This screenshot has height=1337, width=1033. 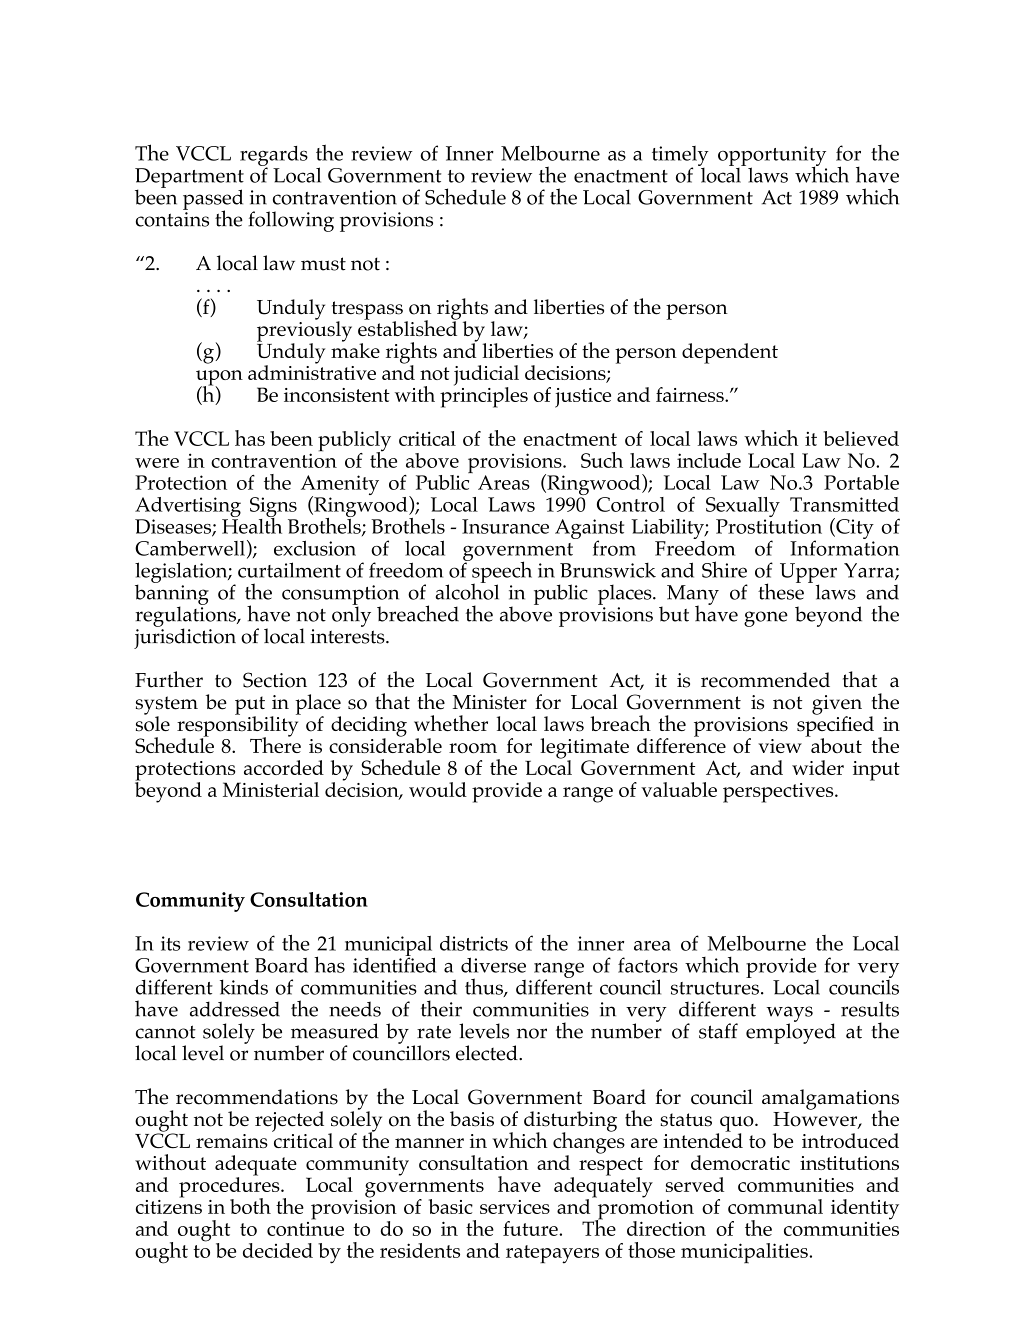 What do you see at coordinates (779, 793) in the screenshot?
I see `perspectives` at bounding box center [779, 793].
